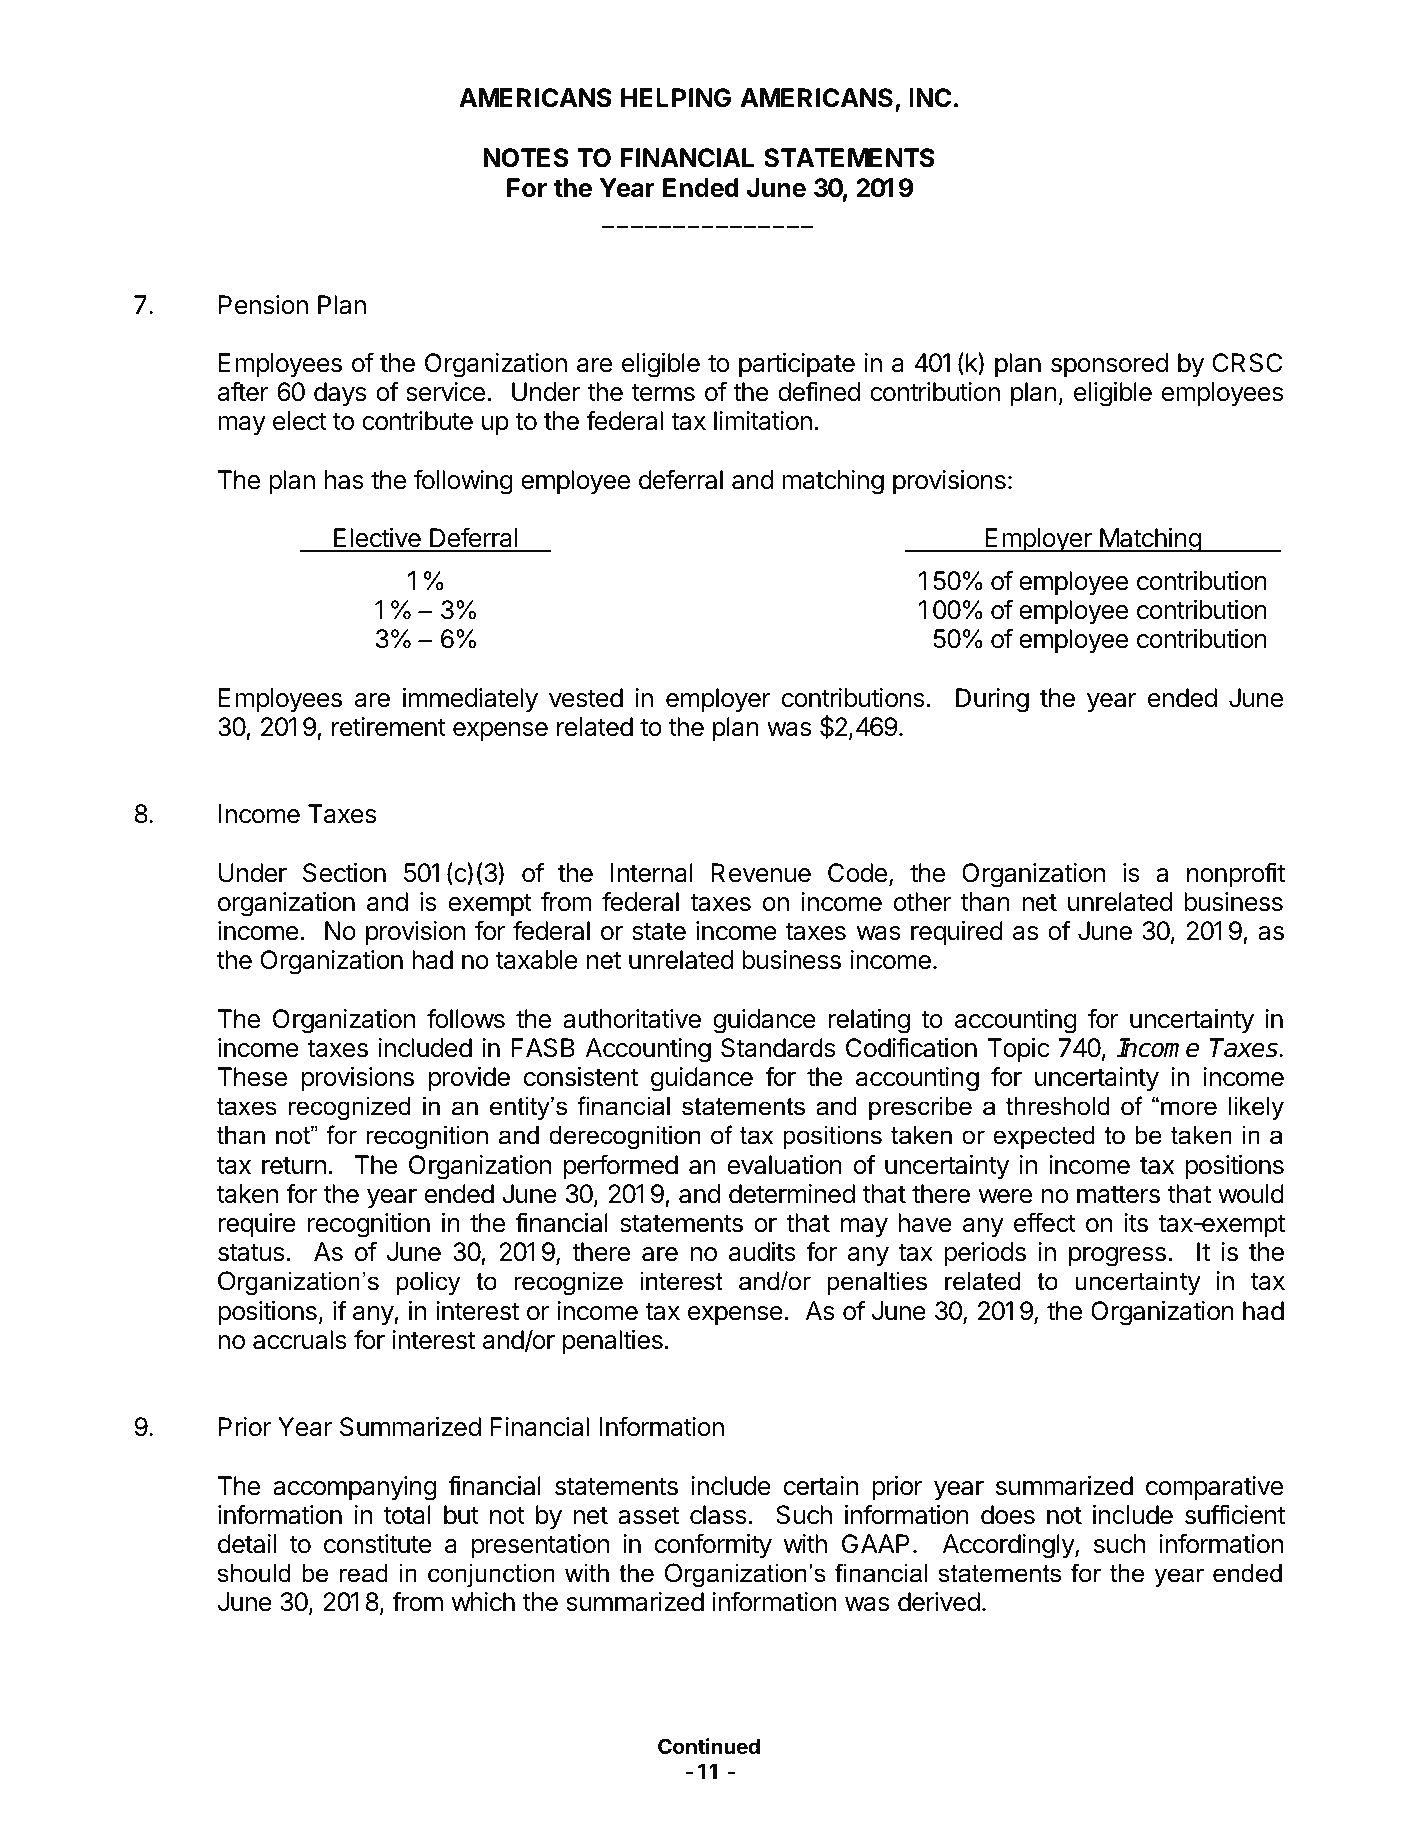 The width and height of the page is (1418, 1834). I want to click on read, so click(364, 1573).
